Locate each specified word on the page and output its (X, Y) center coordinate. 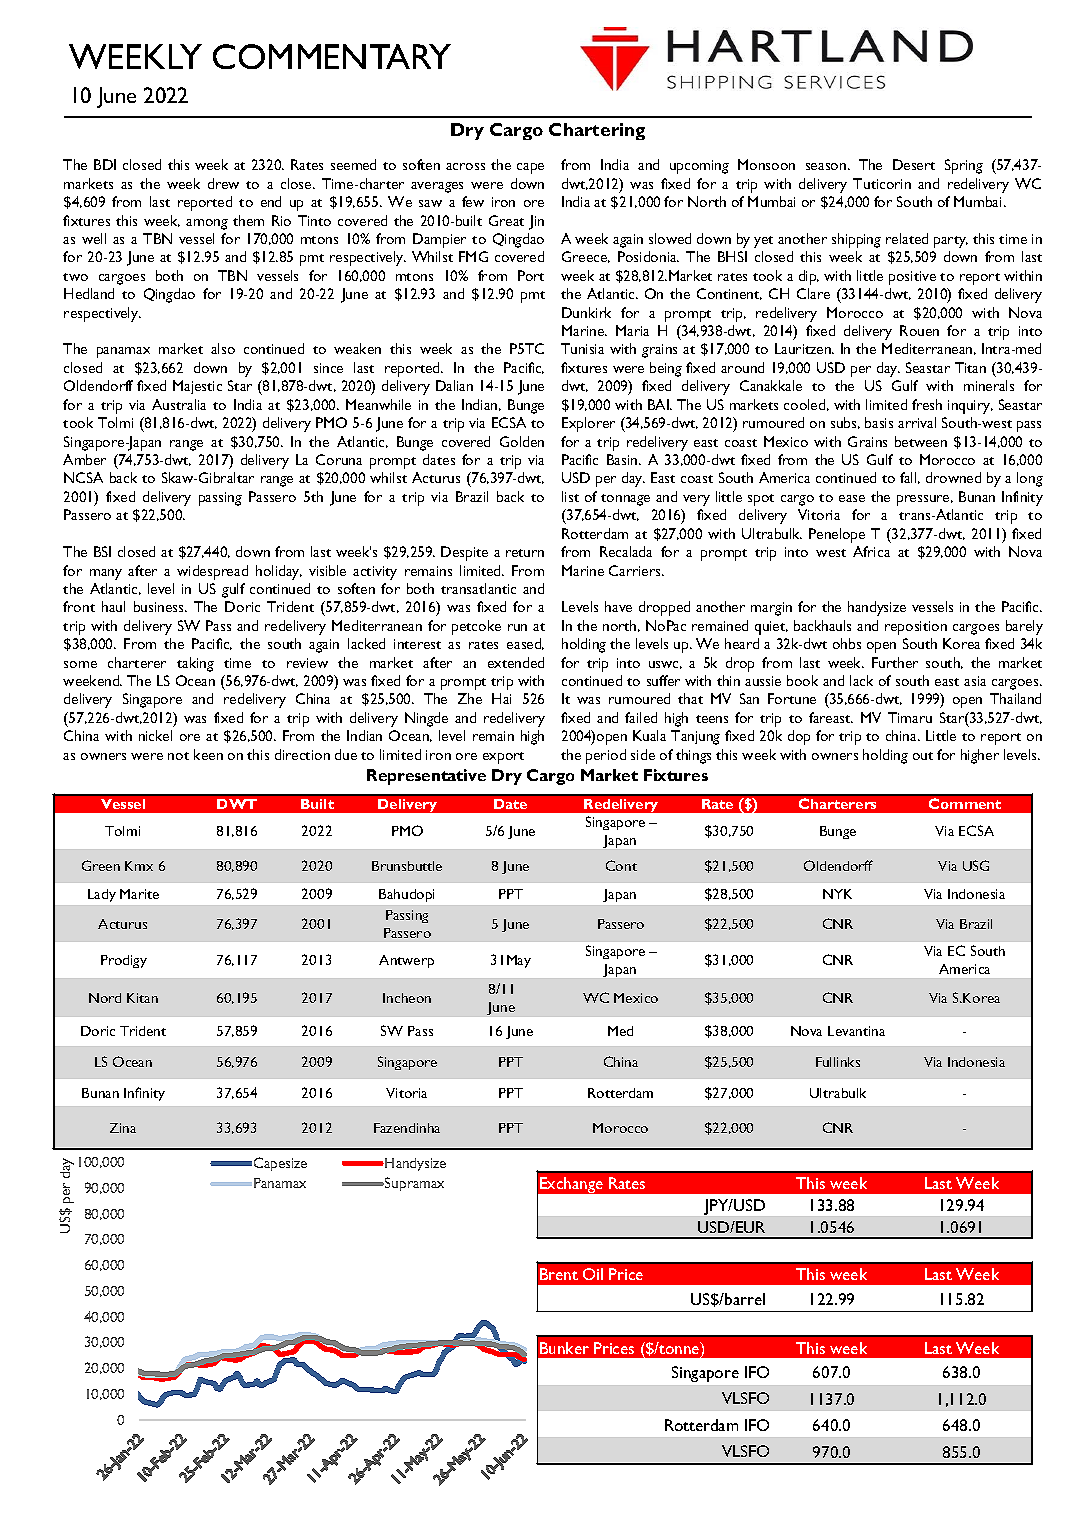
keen (208, 754)
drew (223, 183)
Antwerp (406, 961)
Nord (105, 998)
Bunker (564, 1348)
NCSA (83, 477)
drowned (953, 477)
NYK (837, 894)
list (570, 496)
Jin (536, 222)
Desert (914, 164)
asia (975, 681)
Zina (123, 1128)
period (606, 756)
